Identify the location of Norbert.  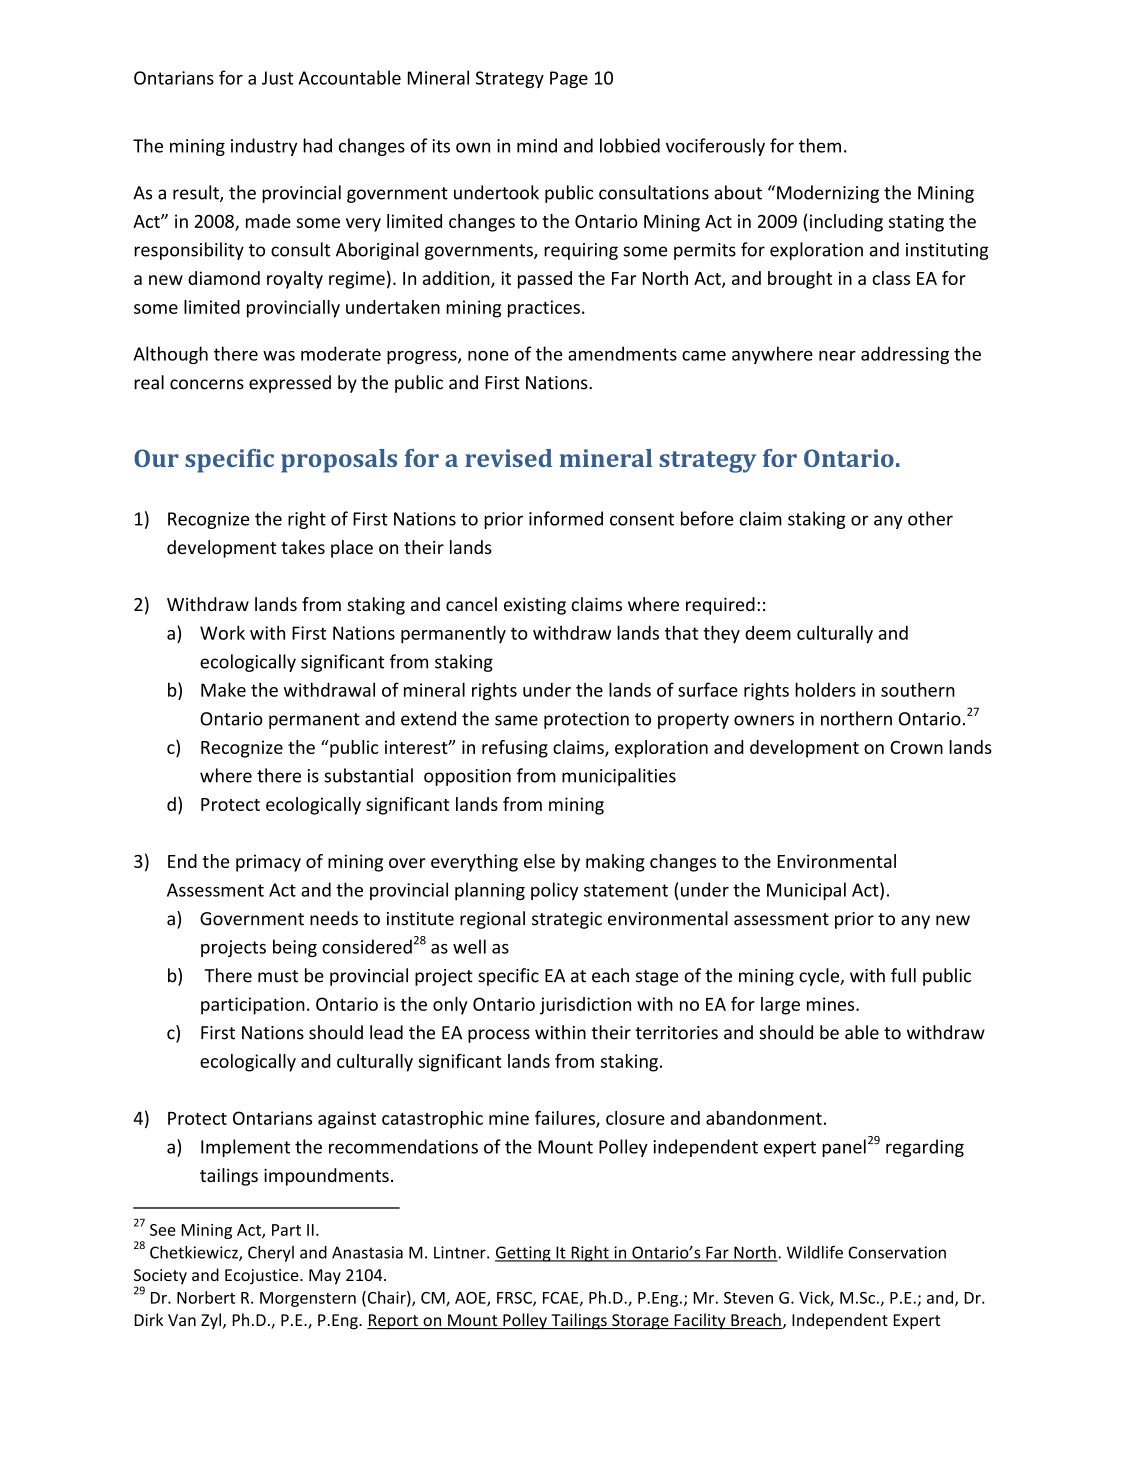
(206, 1297).
